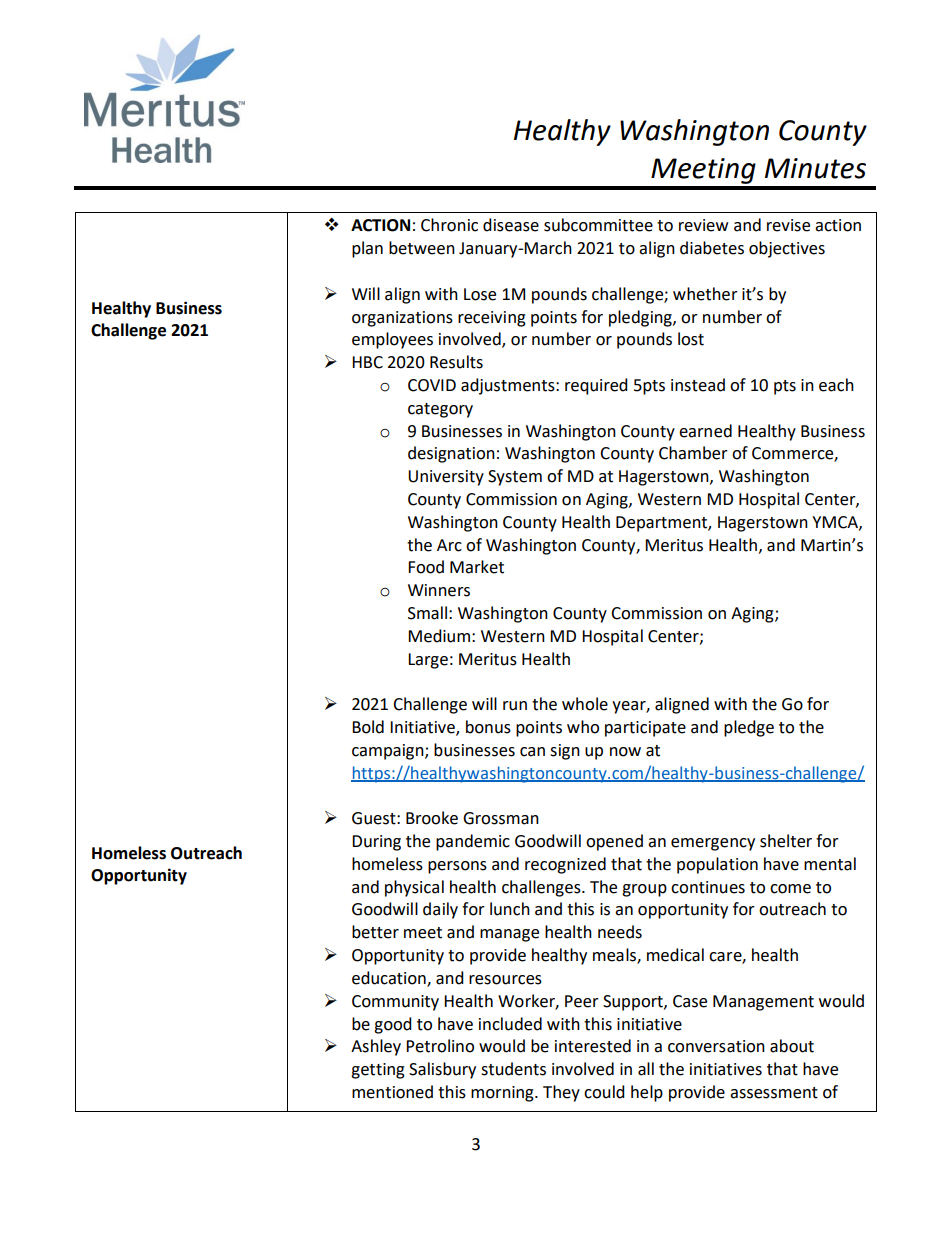 The width and height of the image is (952, 1233). What do you see at coordinates (614, 842) in the image?
I see `opened` at bounding box center [614, 842].
